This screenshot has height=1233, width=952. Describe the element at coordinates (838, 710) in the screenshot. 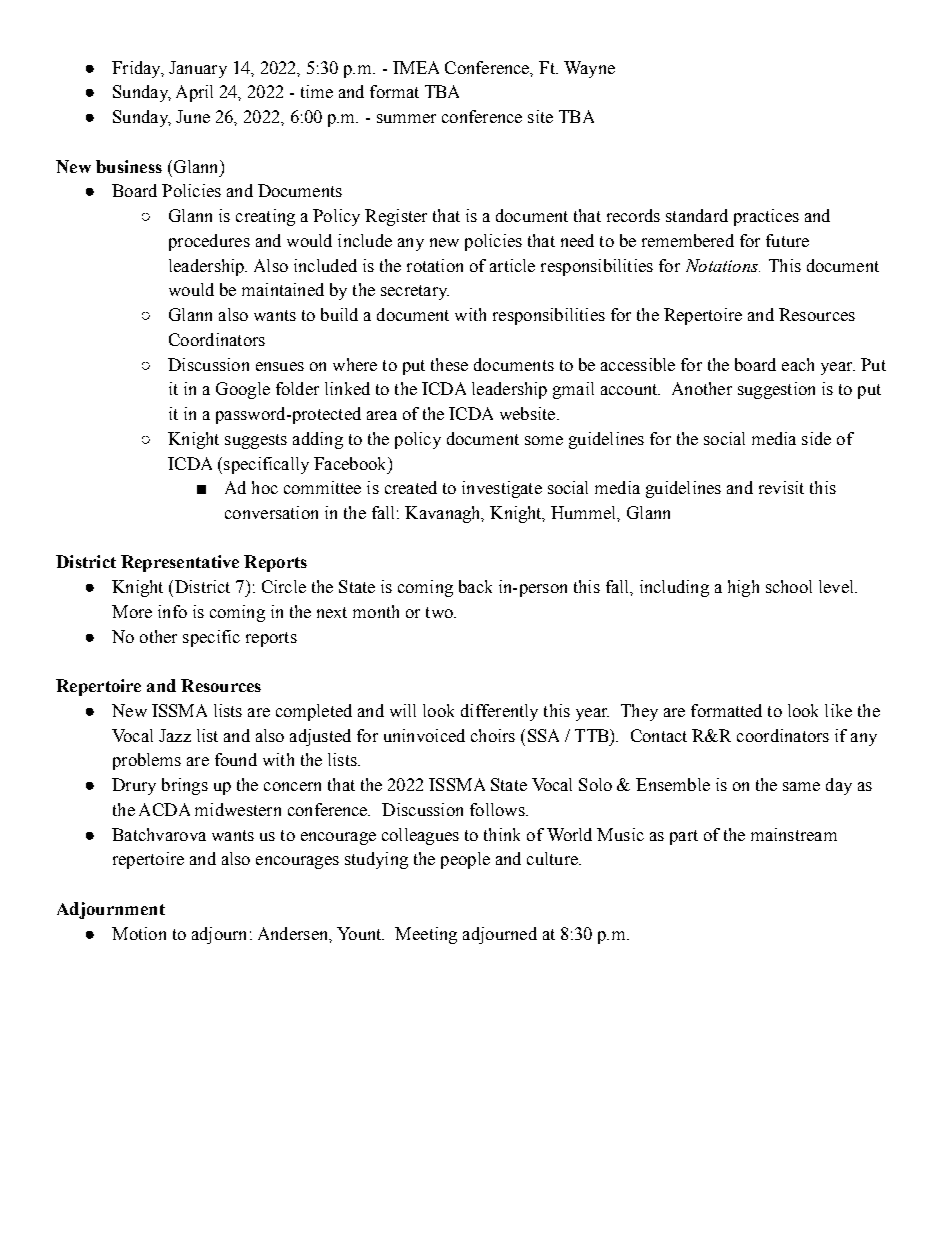

I see `like` at that location.
